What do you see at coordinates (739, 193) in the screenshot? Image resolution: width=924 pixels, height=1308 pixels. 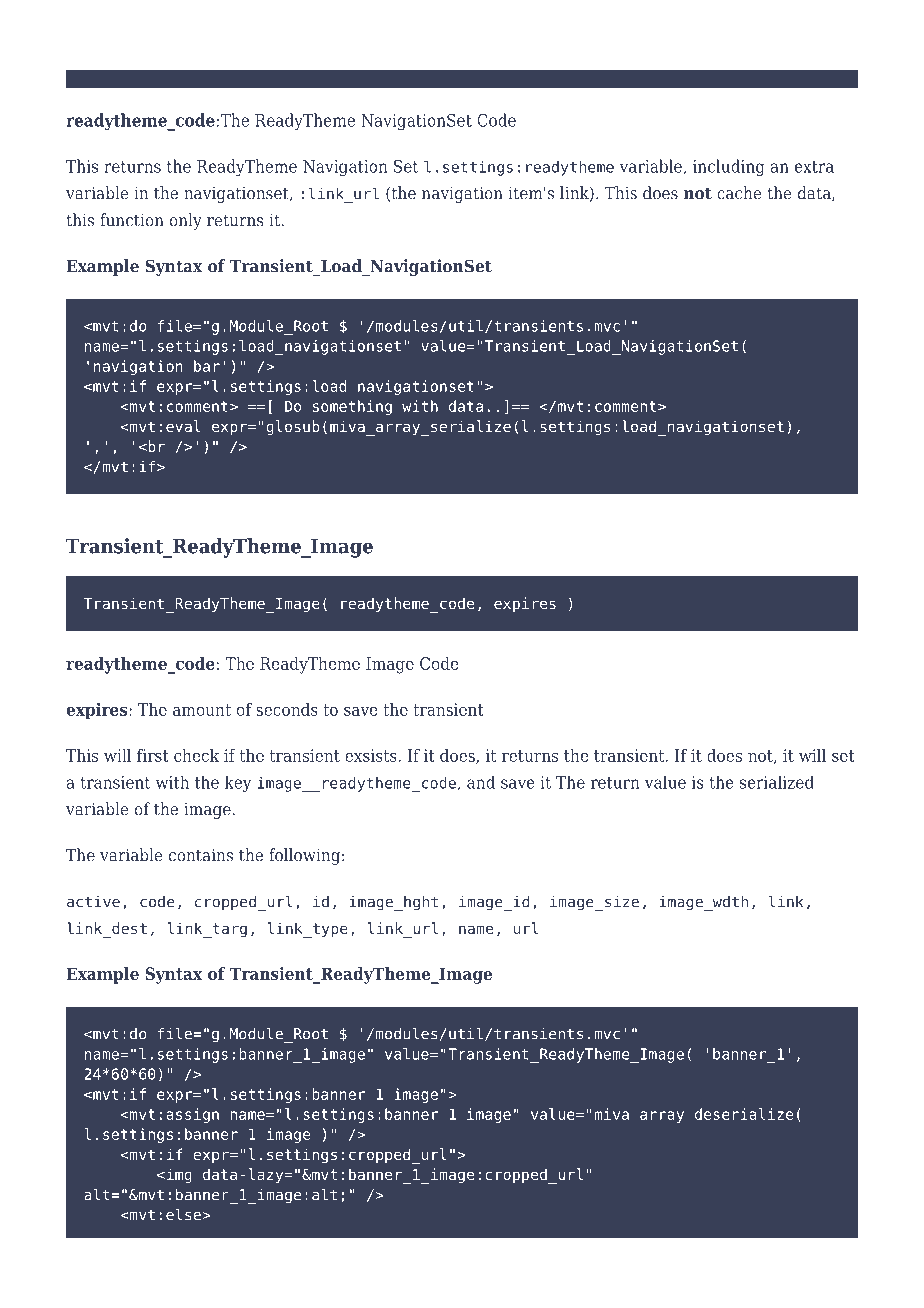 I see `cache` at bounding box center [739, 193].
